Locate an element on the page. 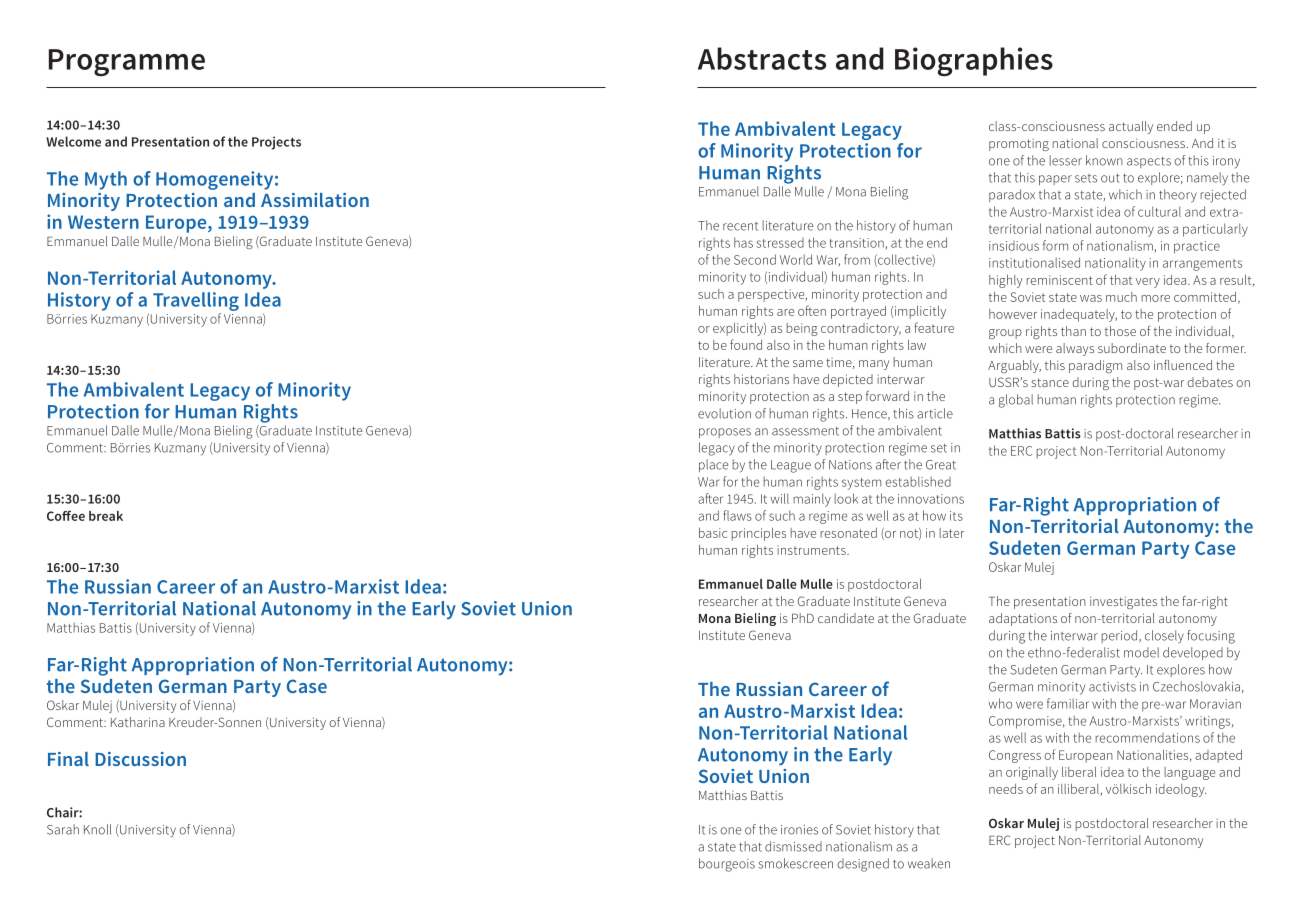  found is located at coordinates (746, 344).
